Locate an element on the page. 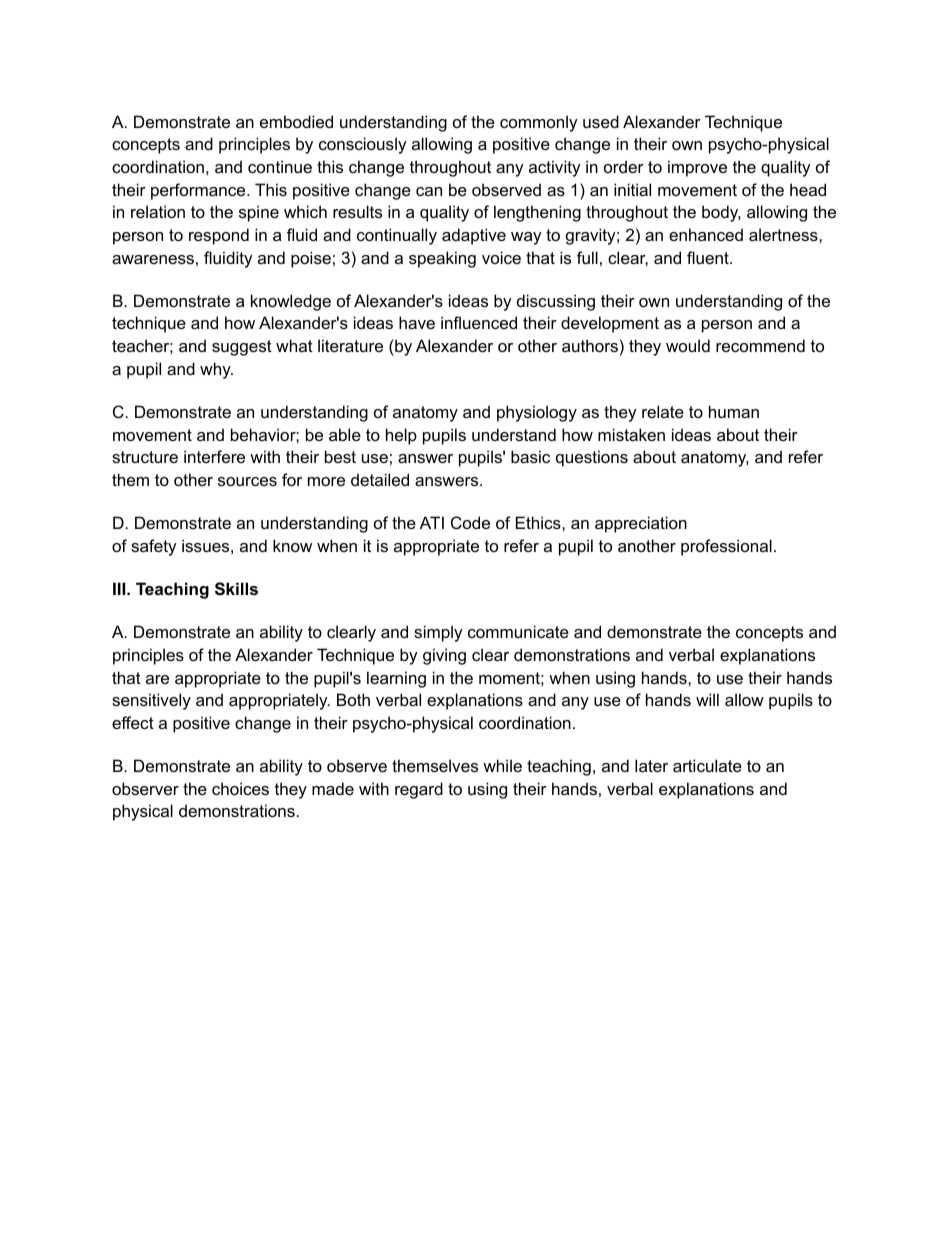 This image has height=1233, width=952. interfere is located at coordinates (214, 456).
